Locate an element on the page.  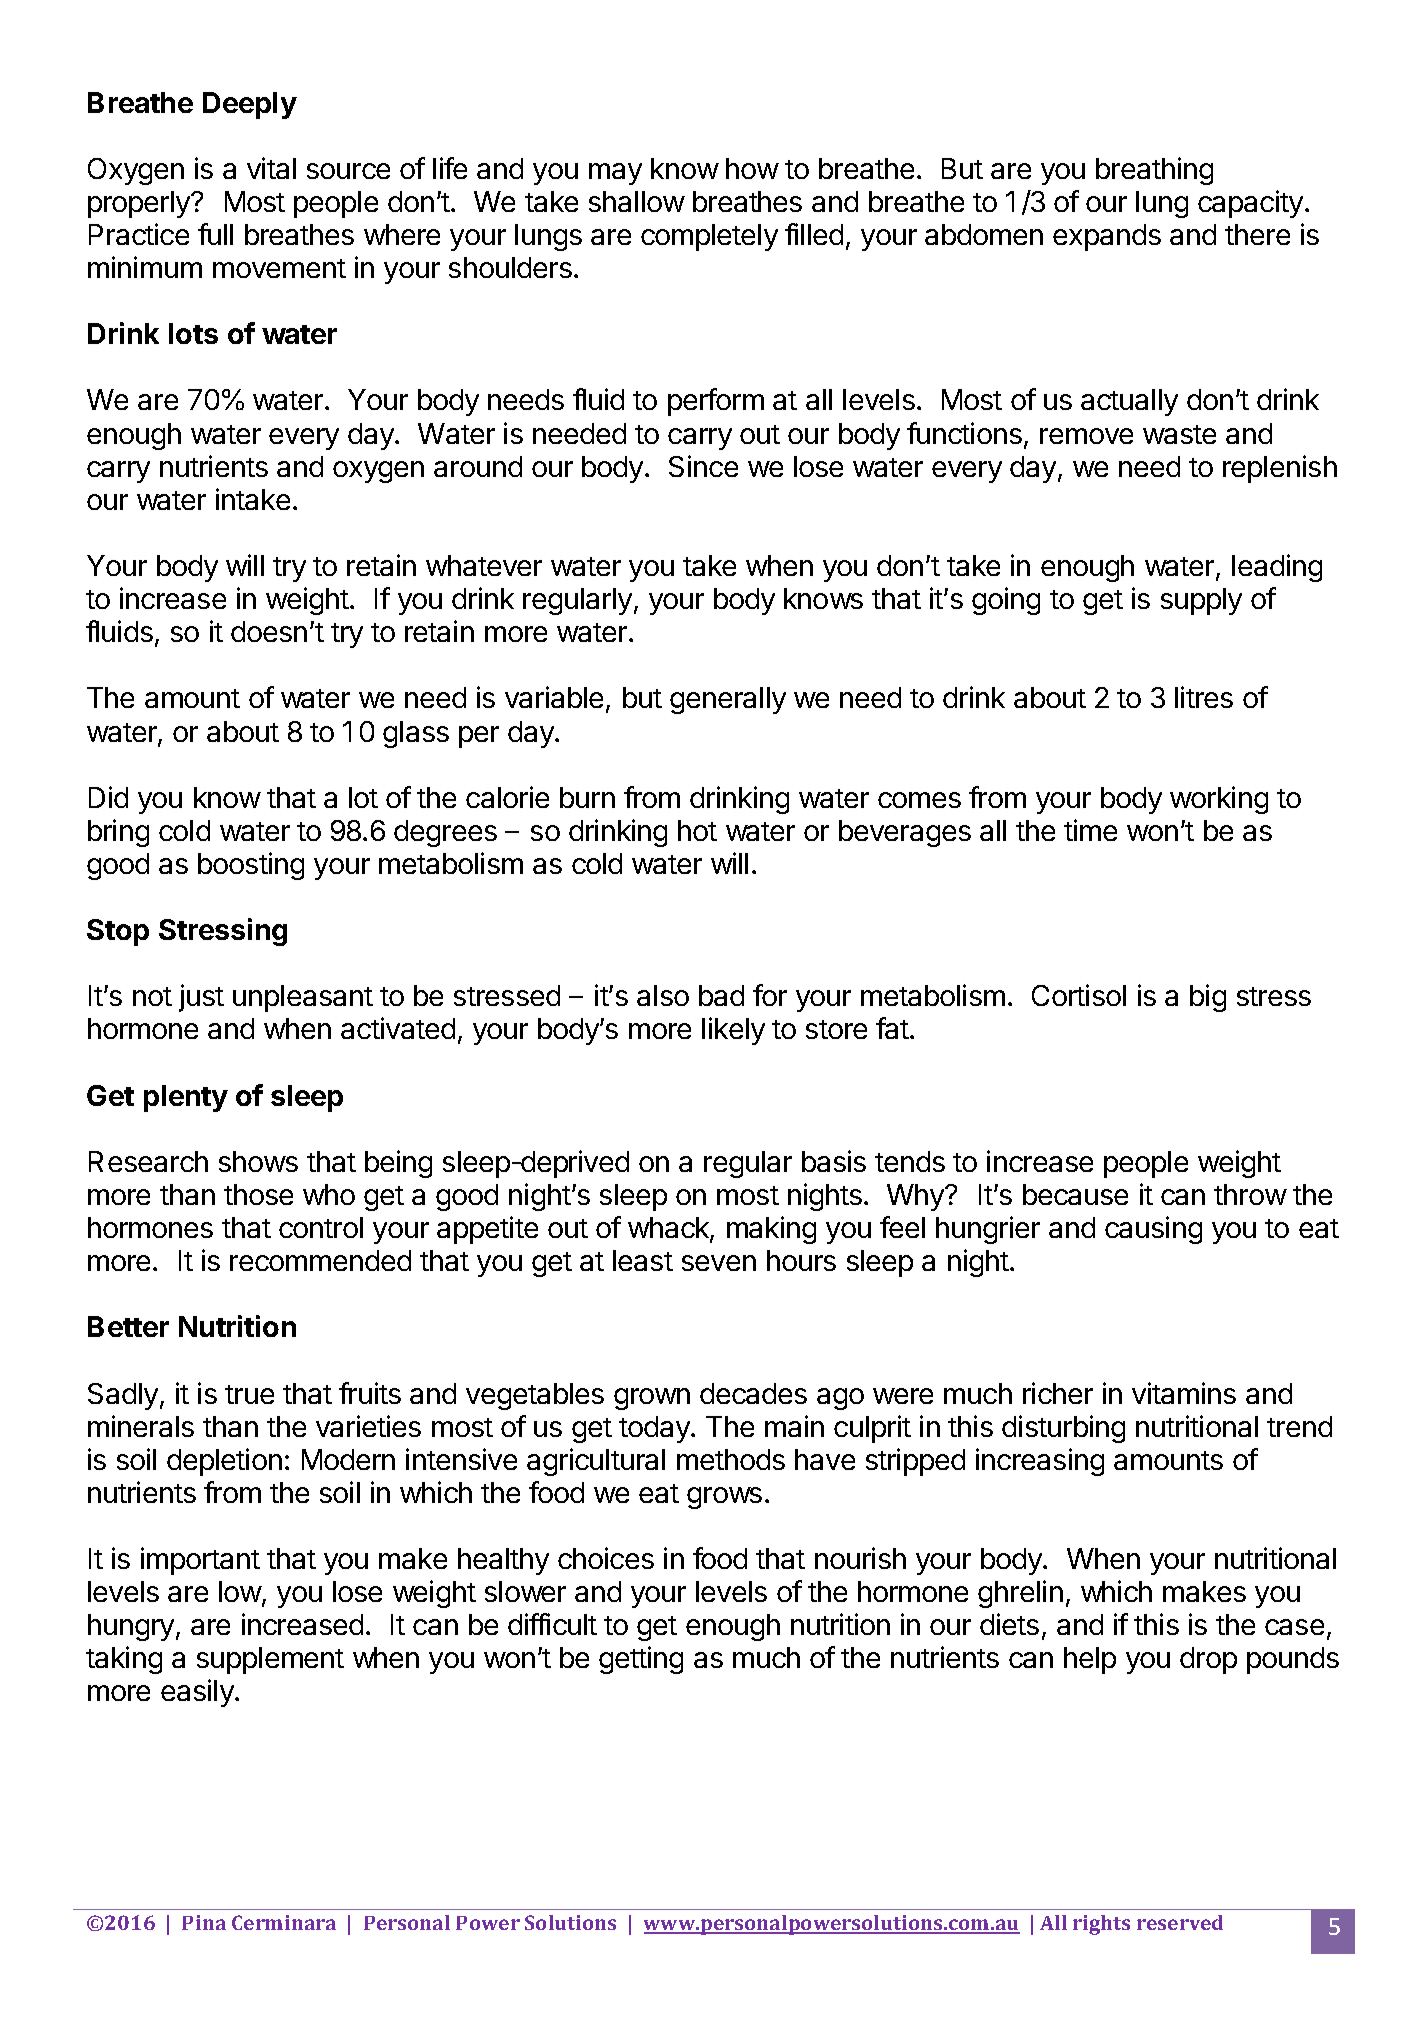
whatever is located at coordinates (484, 565).
